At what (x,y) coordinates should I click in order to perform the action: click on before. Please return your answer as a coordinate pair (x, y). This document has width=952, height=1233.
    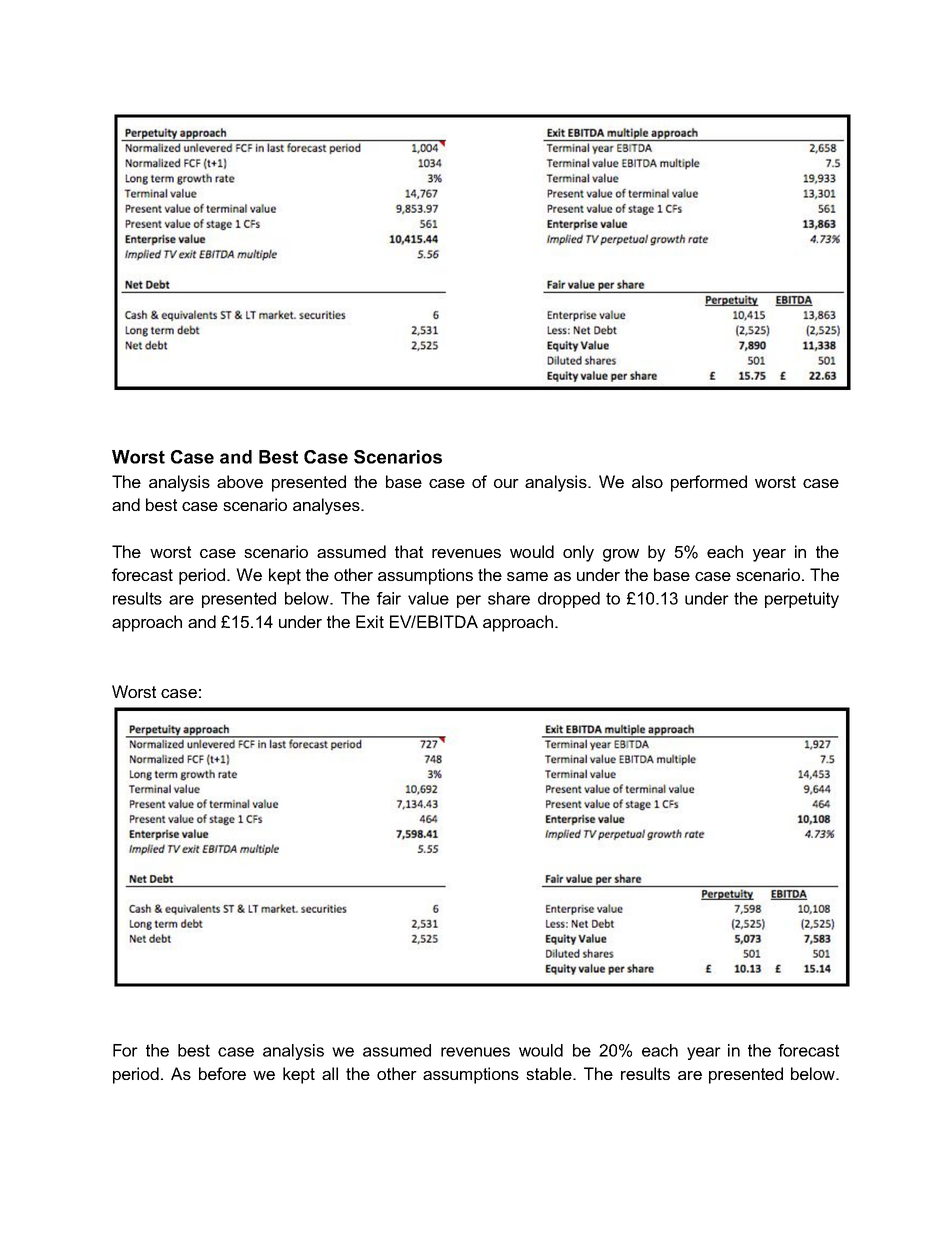
    Looking at the image, I should click on (222, 1073).
